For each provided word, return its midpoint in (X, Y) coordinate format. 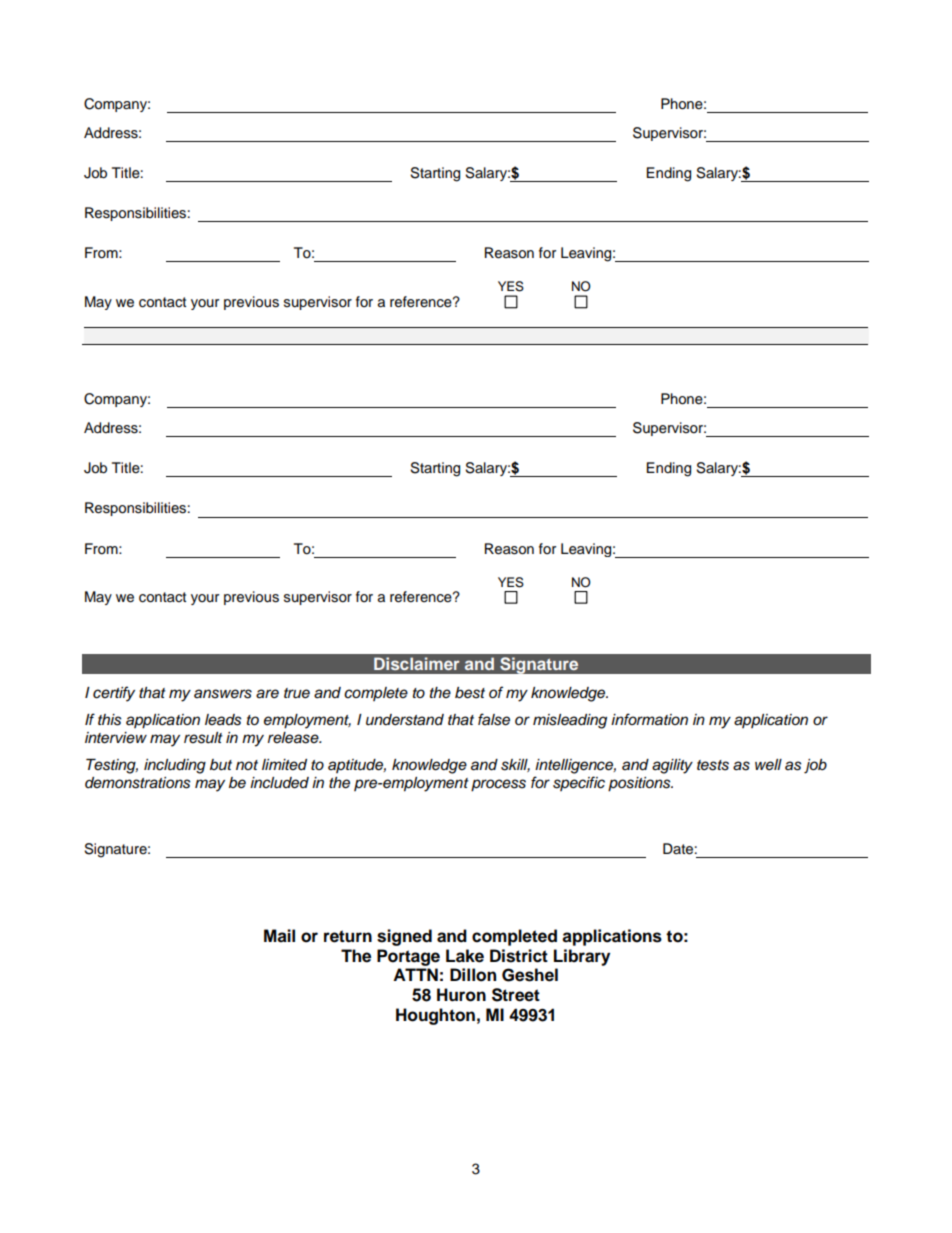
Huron (461, 995)
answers (223, 694)
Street (516, 995)
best (470, 693)
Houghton (435, 1016)
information (649, 719)
